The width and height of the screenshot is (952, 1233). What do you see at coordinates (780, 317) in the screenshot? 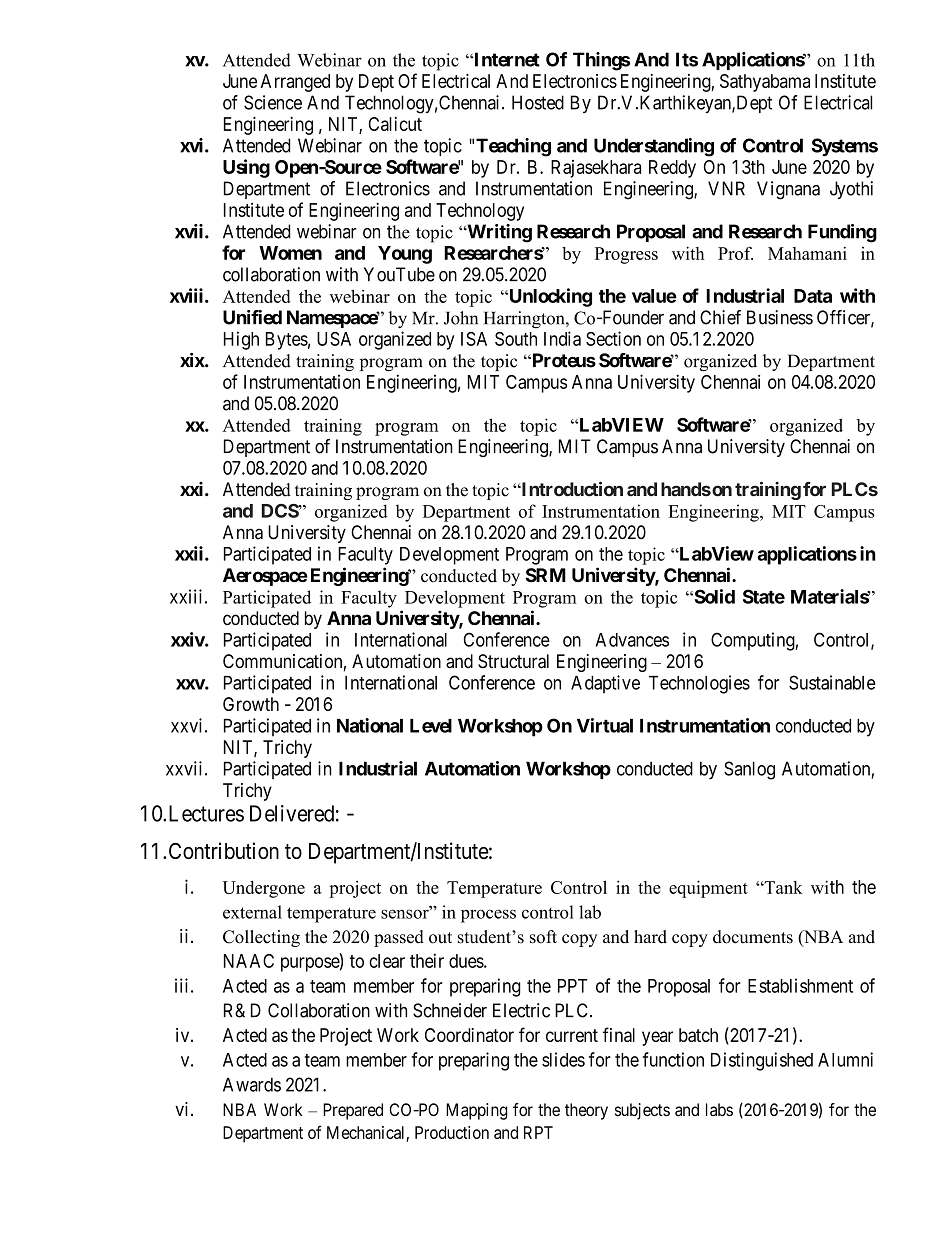
I see `Business` at bounding box center [780, 317].
